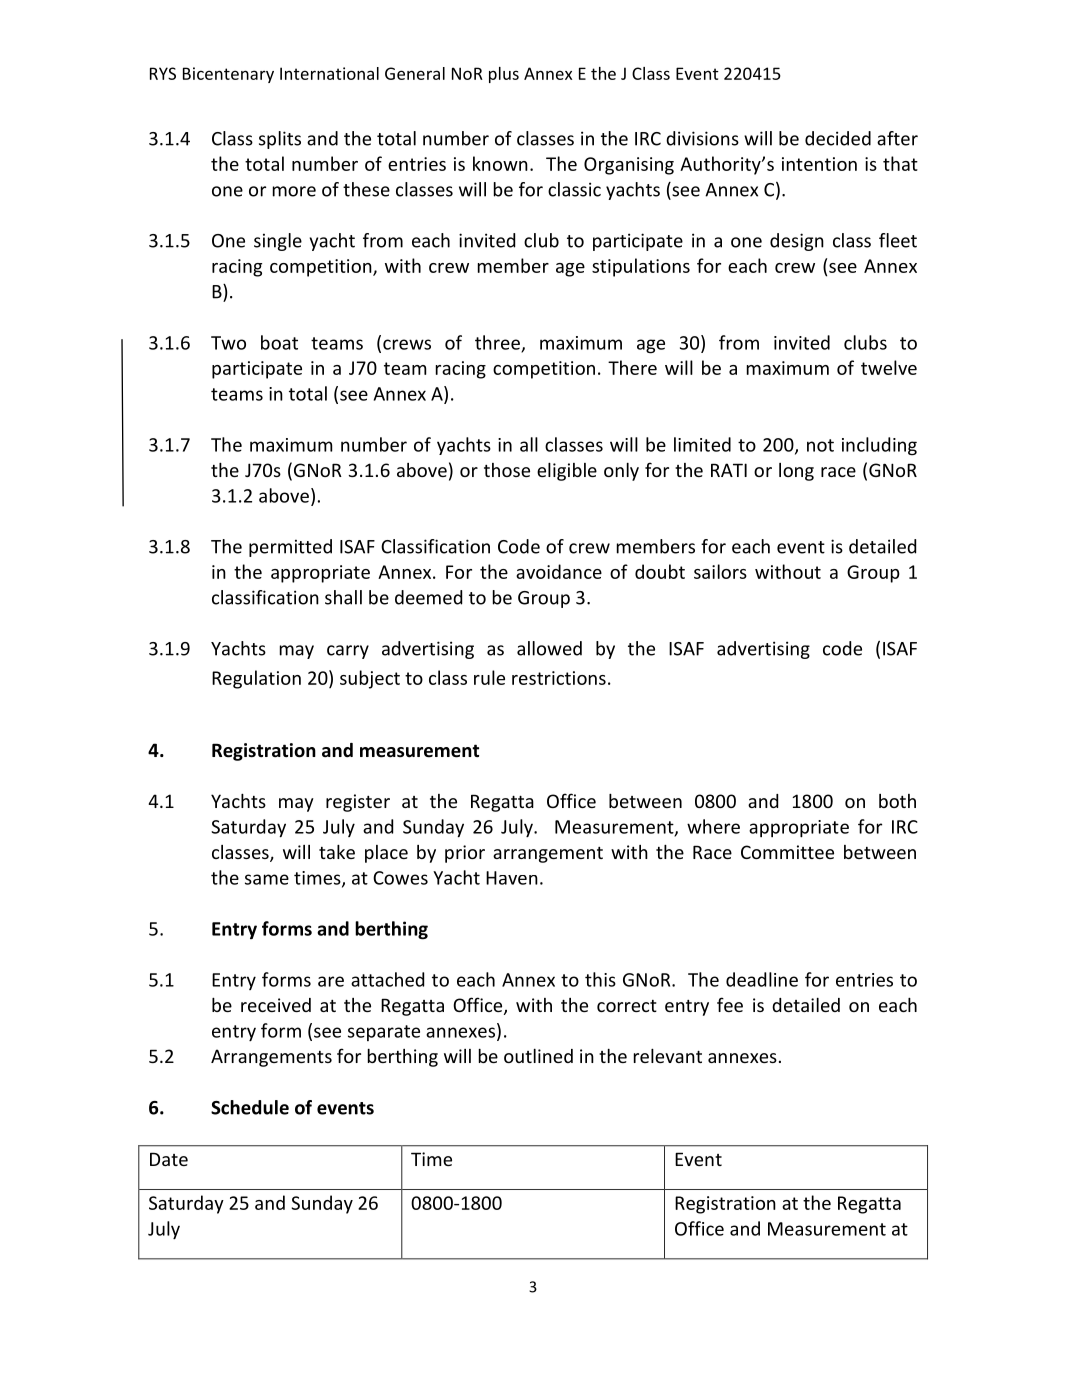  I want to click on decided, so click(838, 138).
